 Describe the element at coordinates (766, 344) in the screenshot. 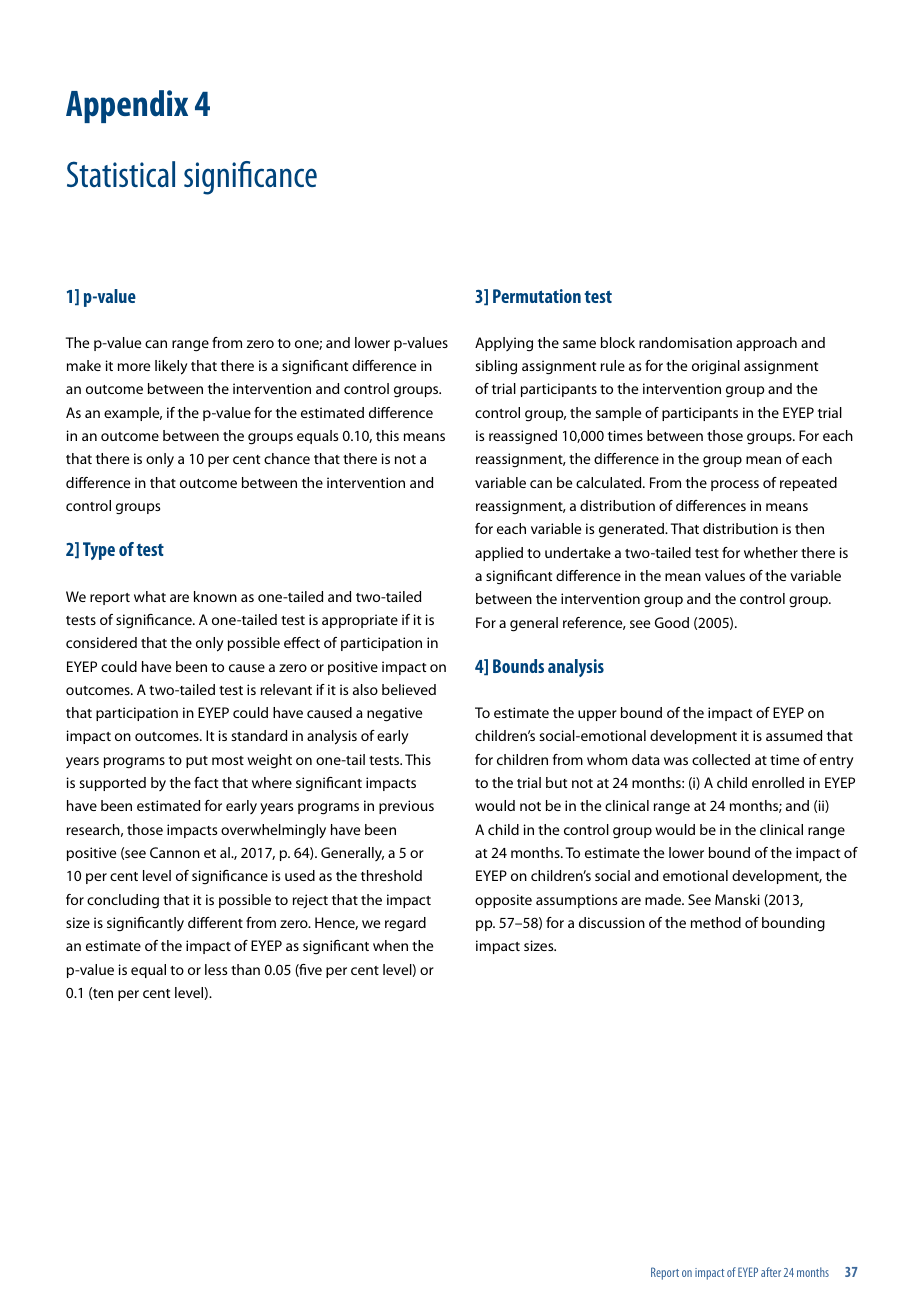

I see `approach` at that location.
